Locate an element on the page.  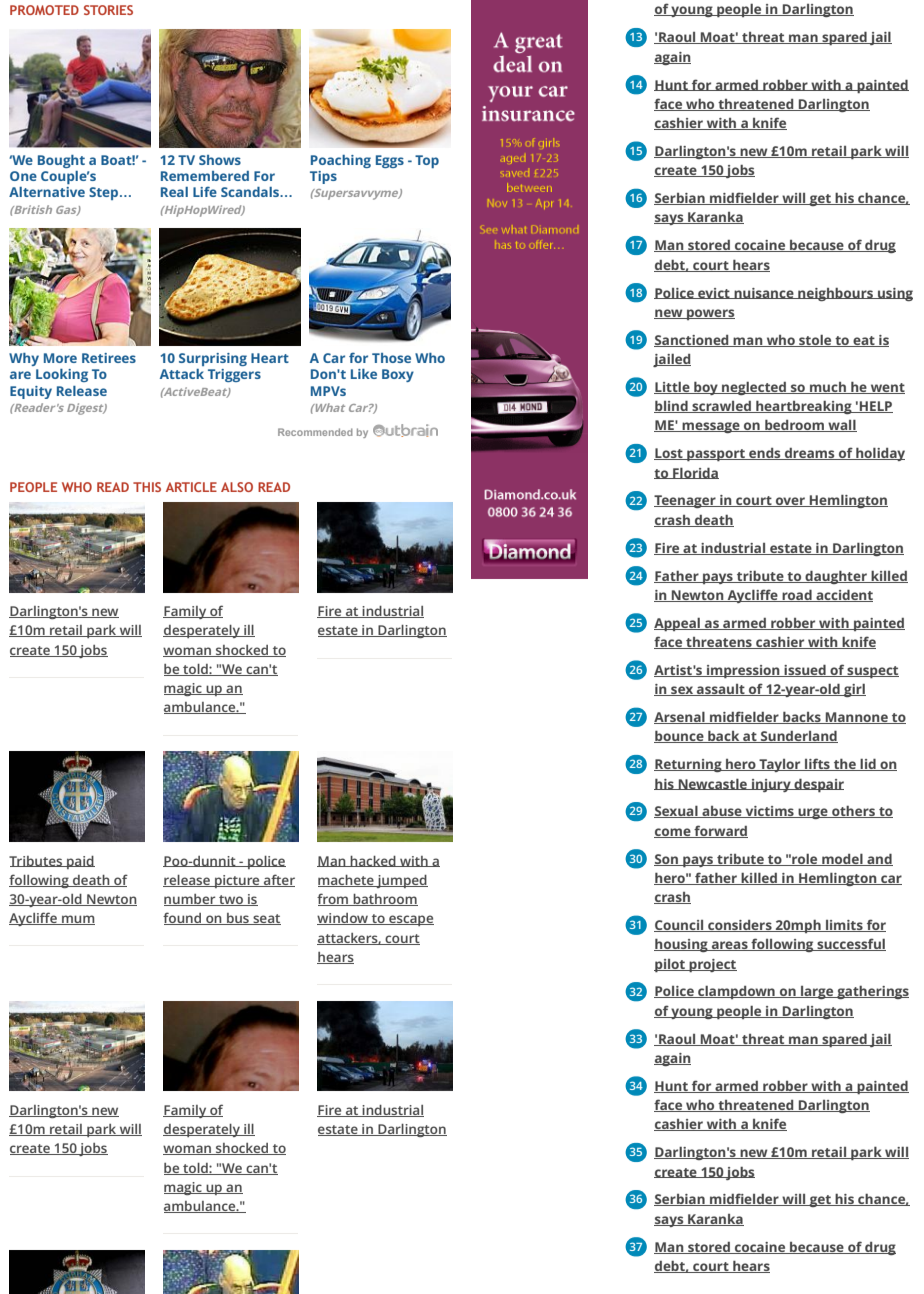
escape is located at coordinates (410, 920).
